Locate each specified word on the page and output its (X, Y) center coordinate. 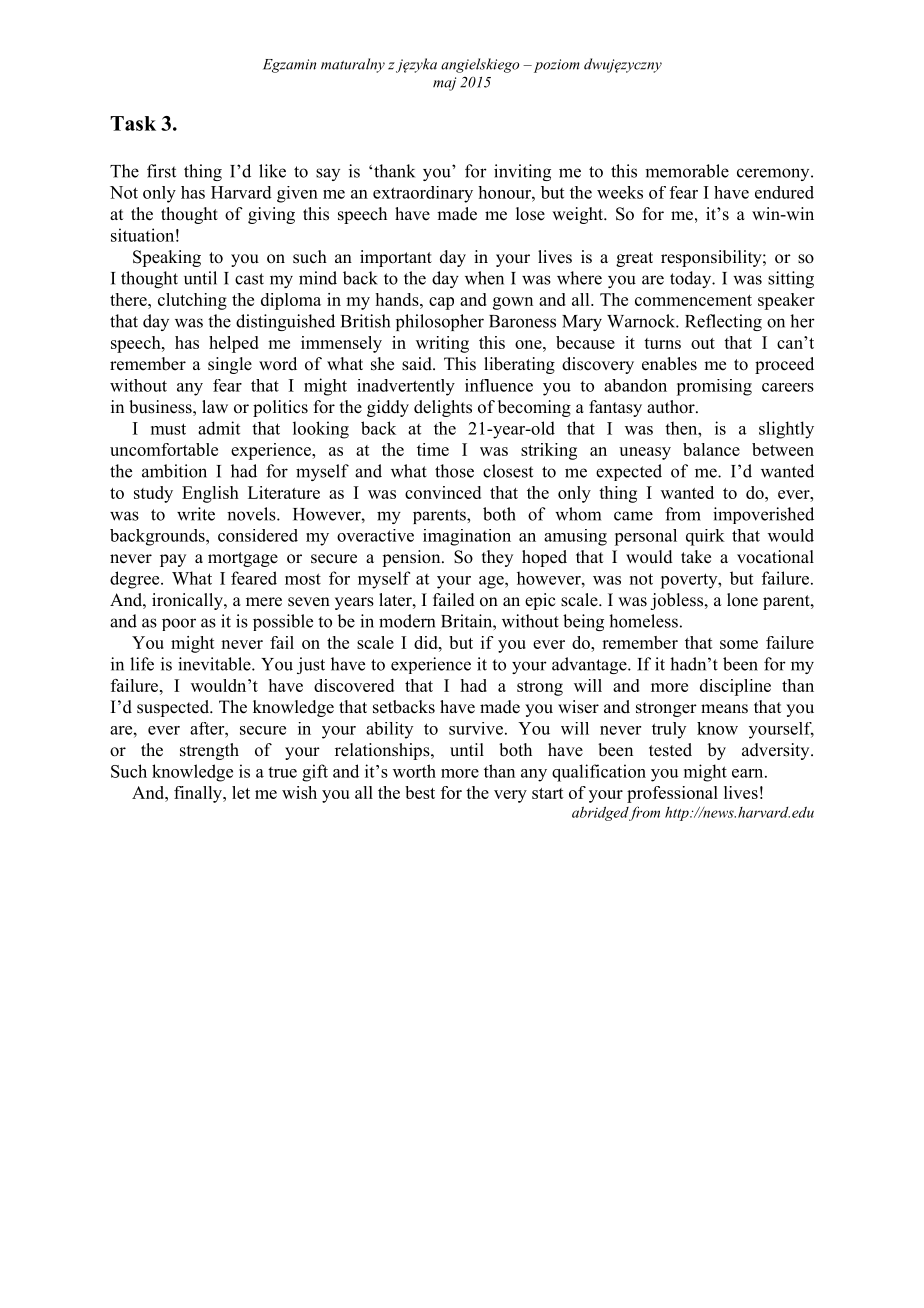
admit (219, 428)
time (433, 449)
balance (711, 449)
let (241, 792)
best (420, 792)
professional (672, 794)
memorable (687, 171)
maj (444, 84)
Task (133, 123)
